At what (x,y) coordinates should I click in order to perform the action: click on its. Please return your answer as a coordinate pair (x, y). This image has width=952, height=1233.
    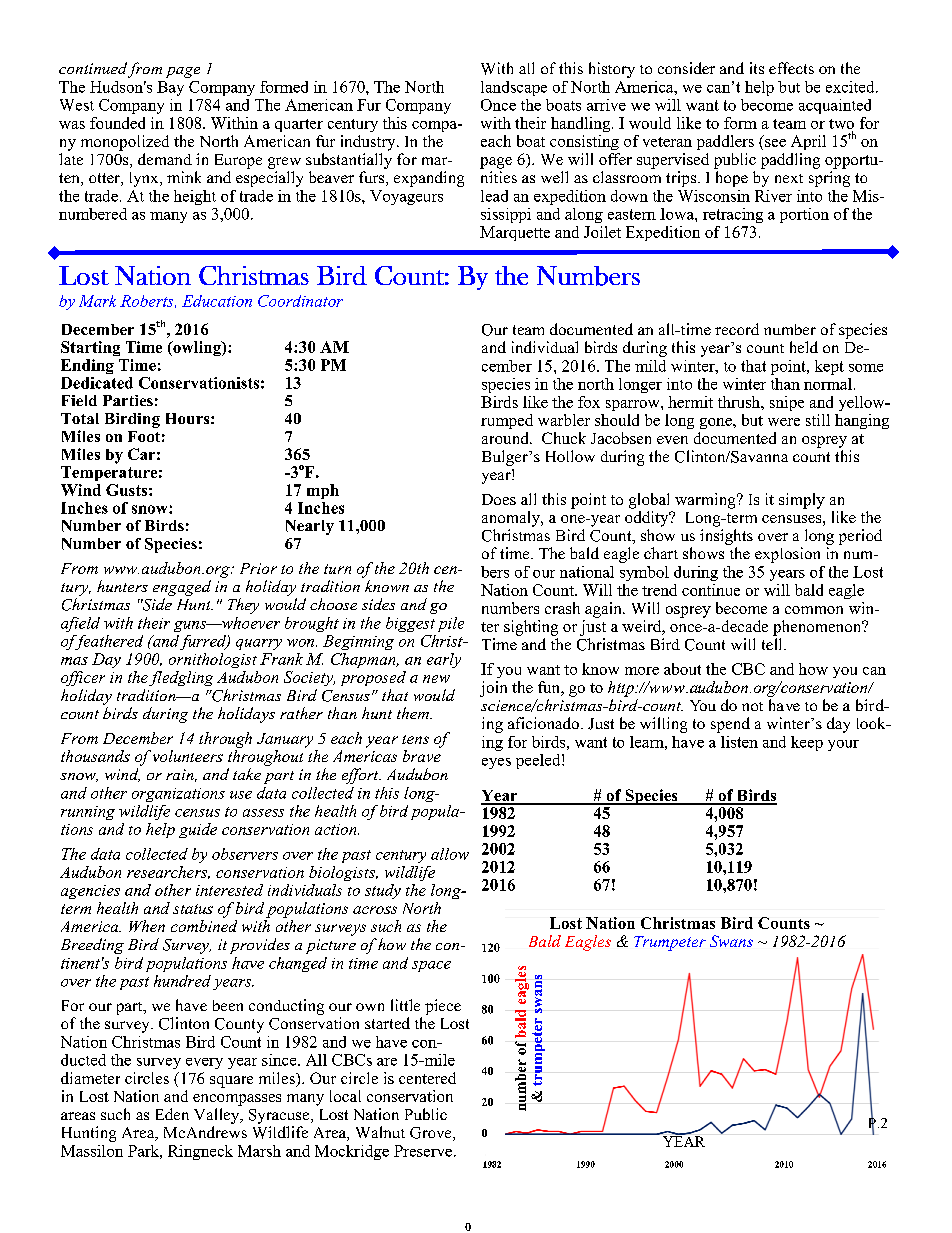
    Looking at the image, I should click on (757, 68).
